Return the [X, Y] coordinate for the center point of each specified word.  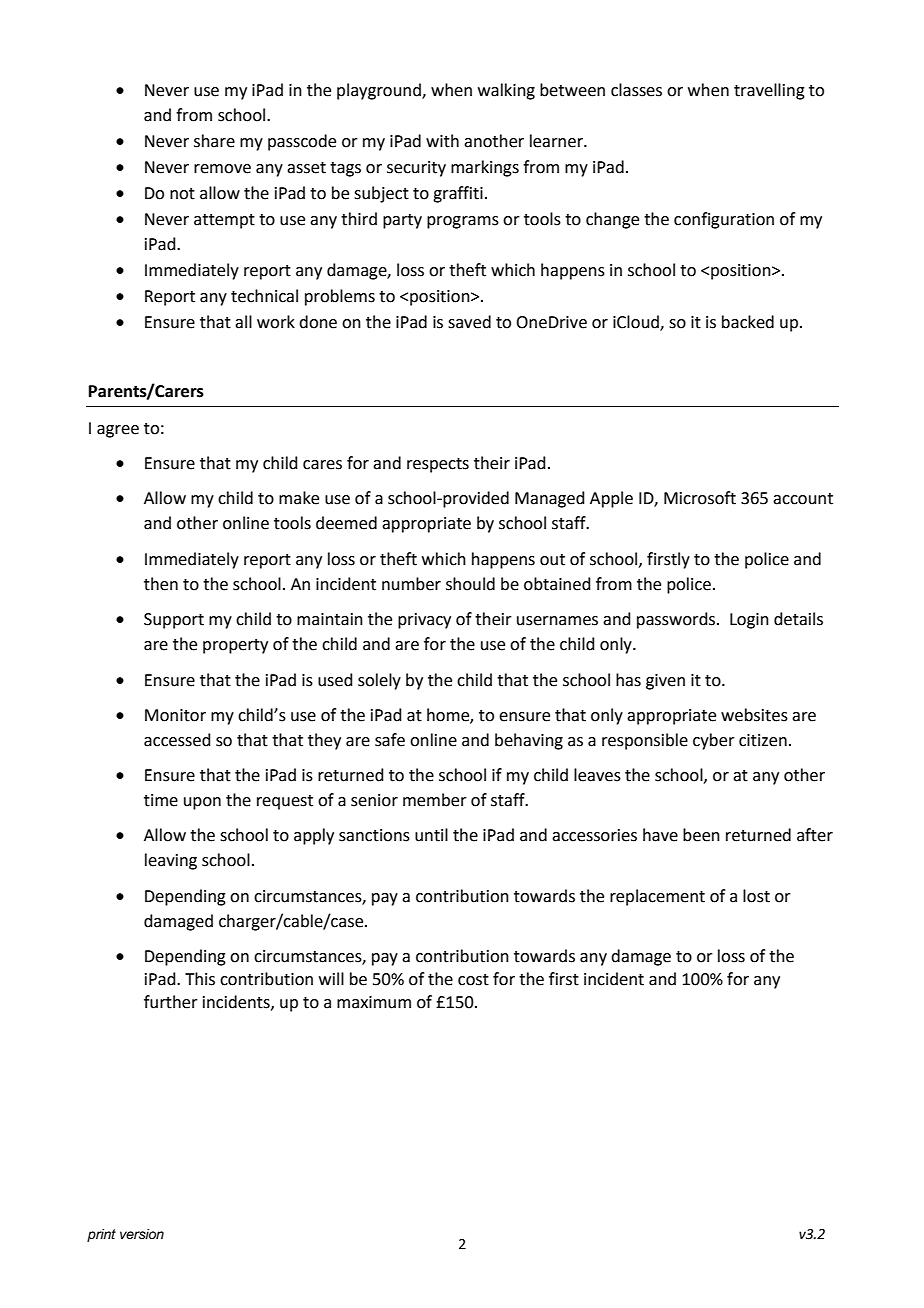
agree [118, 431]
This [200, 979]
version [142, 1234]
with [442, 141]
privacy [424, 621]
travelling [769, 91]
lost [756, 896]
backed [748, 322]
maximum [374, 1002]
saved [469, 322]
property [235, 646]
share [214, 141]
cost [473, 980]
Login [749, 621]
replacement [657, 897]
